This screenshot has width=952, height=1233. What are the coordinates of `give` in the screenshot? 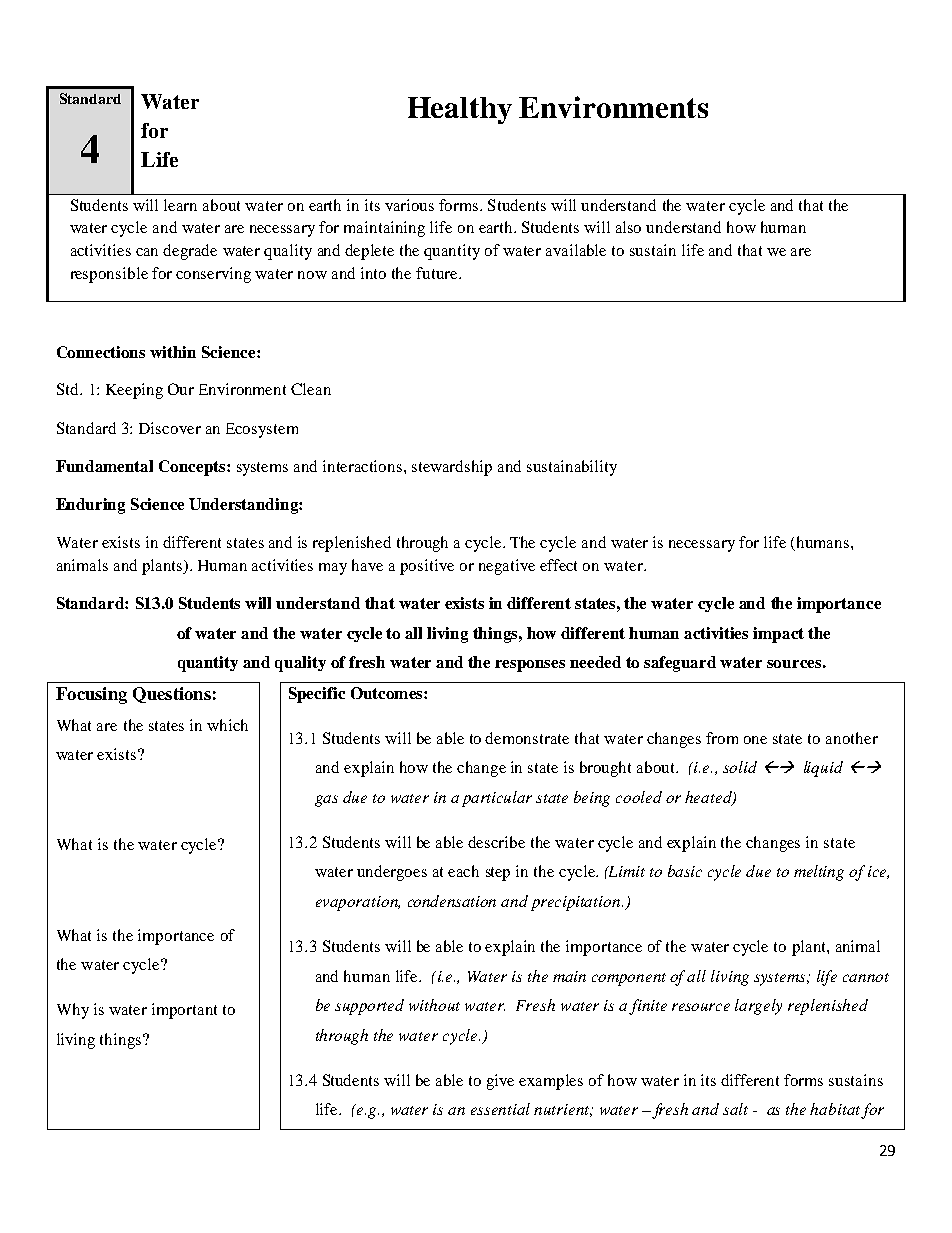 It's located at (500, 1082).
